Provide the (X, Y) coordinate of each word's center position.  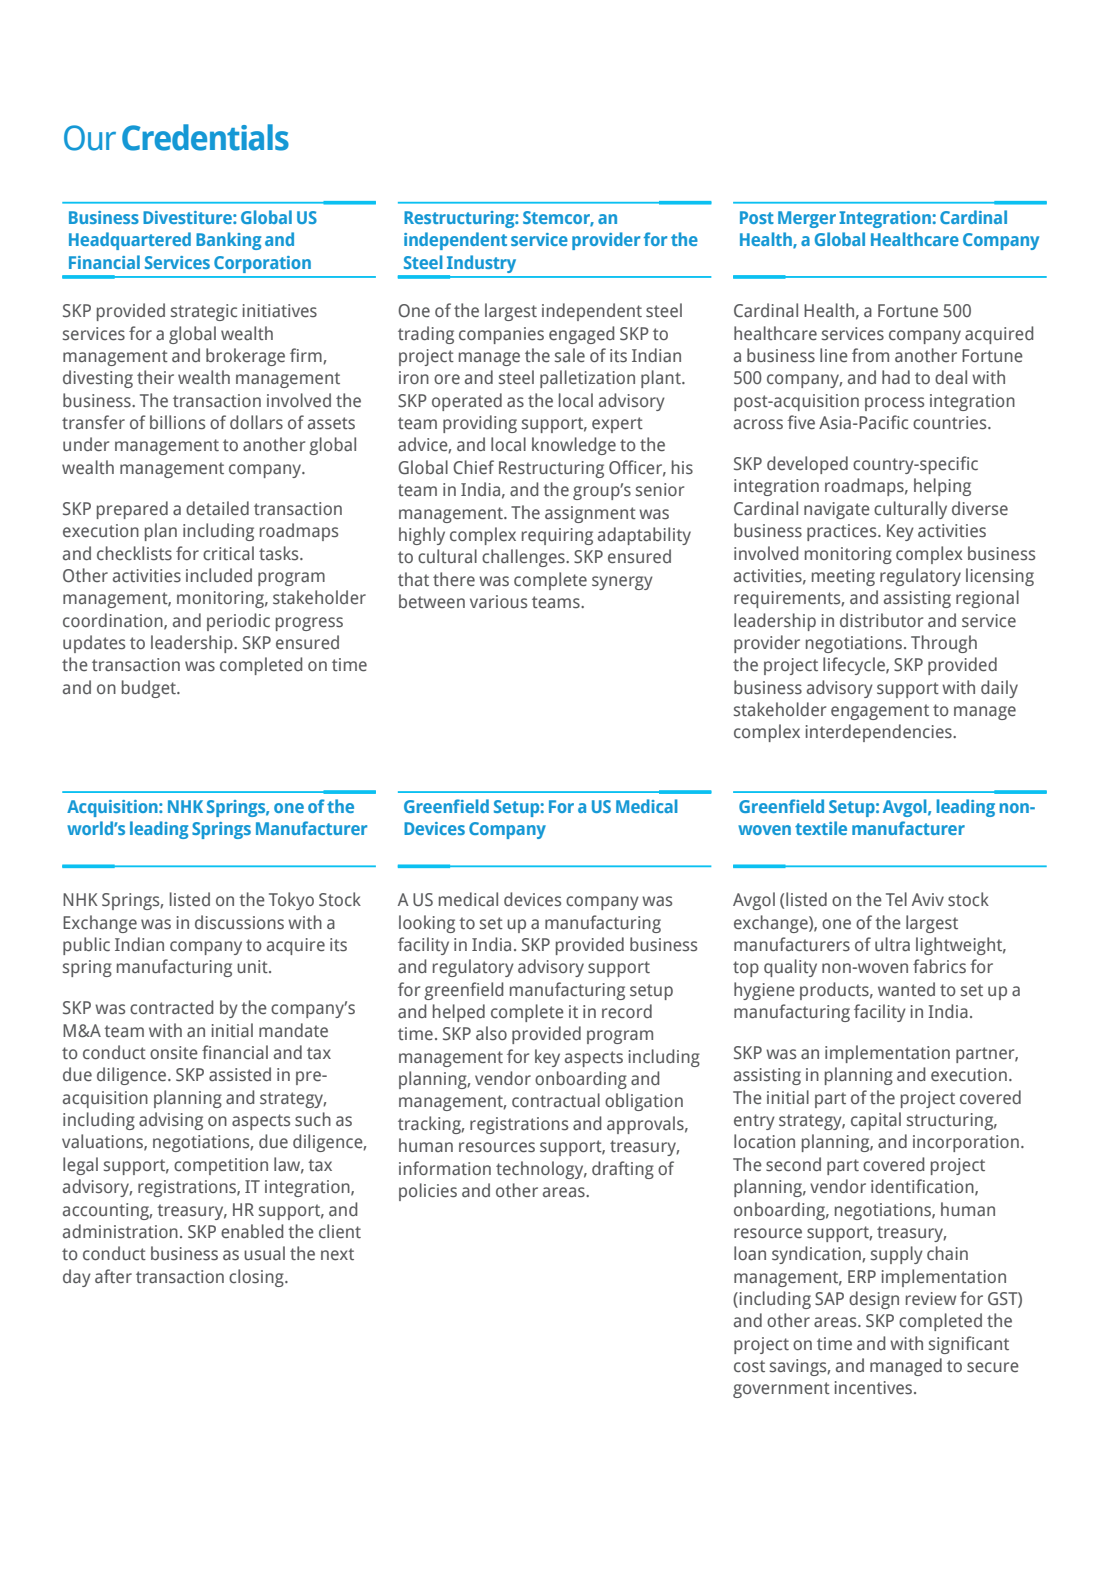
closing (257, 1278)
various (498, 602)
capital (876, 1121)
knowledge (574, 446)
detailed (217, 508)
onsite (174, 1053)
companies (501, 335)
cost (749, 1366)
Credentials (205, 137)
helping (942, 487)
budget (150, 689)
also (491, 1033)
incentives (875, 1388)
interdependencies (880, 733)
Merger (807, 219)
